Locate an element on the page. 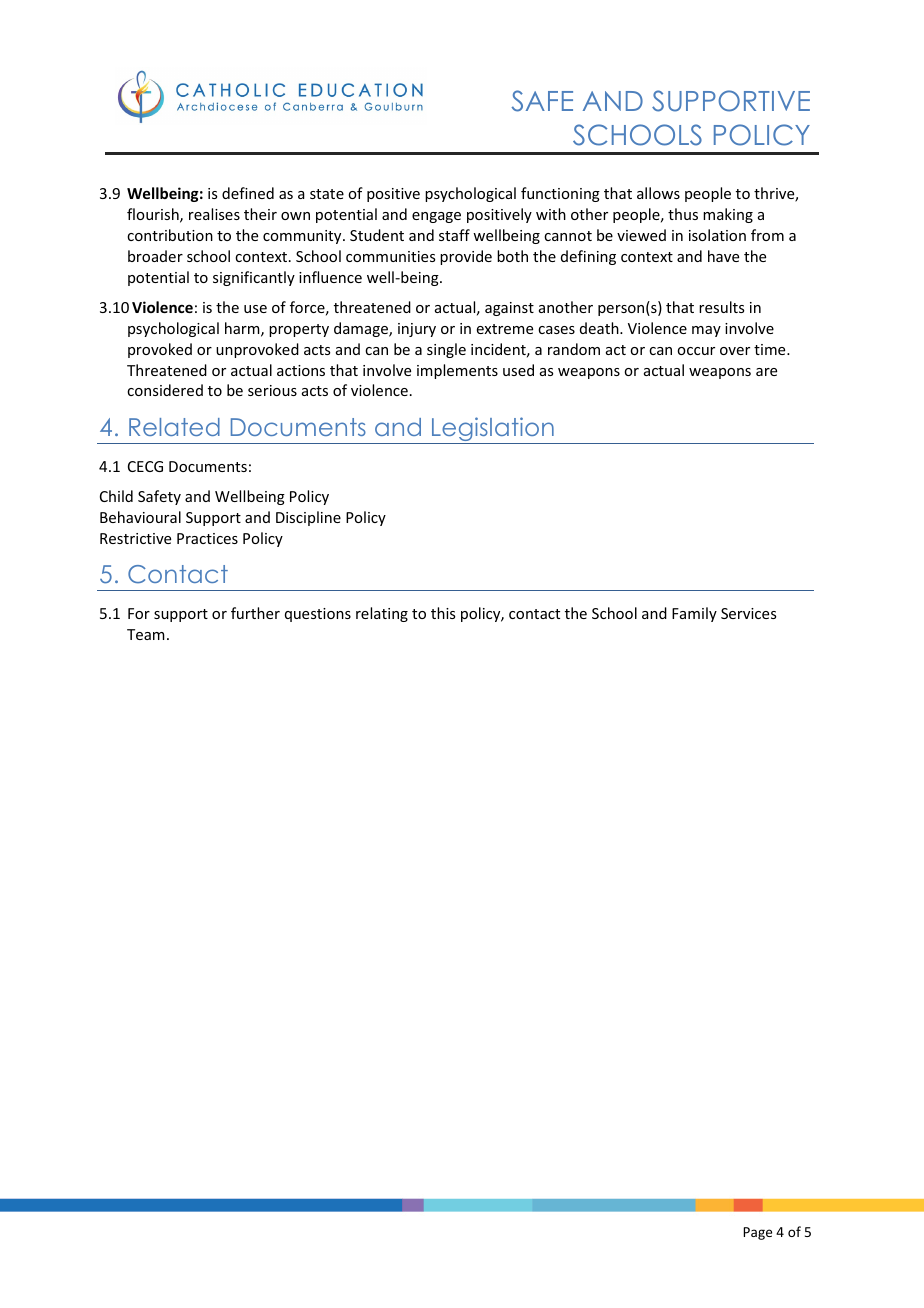 This document has width=924, height=1308. thus is located at coordinates (683, 214).
